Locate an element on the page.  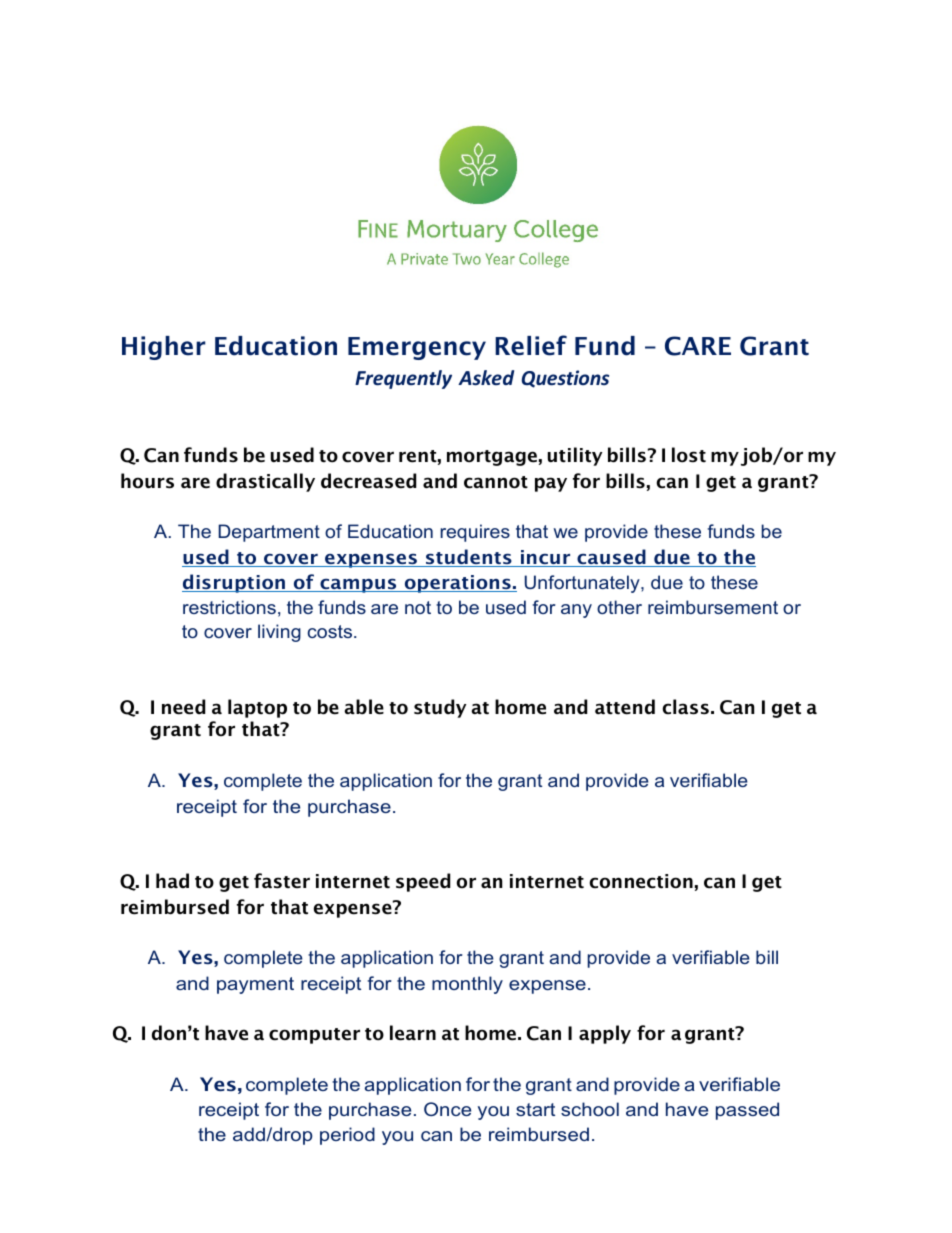
had is located at coordinates (172, 881).
